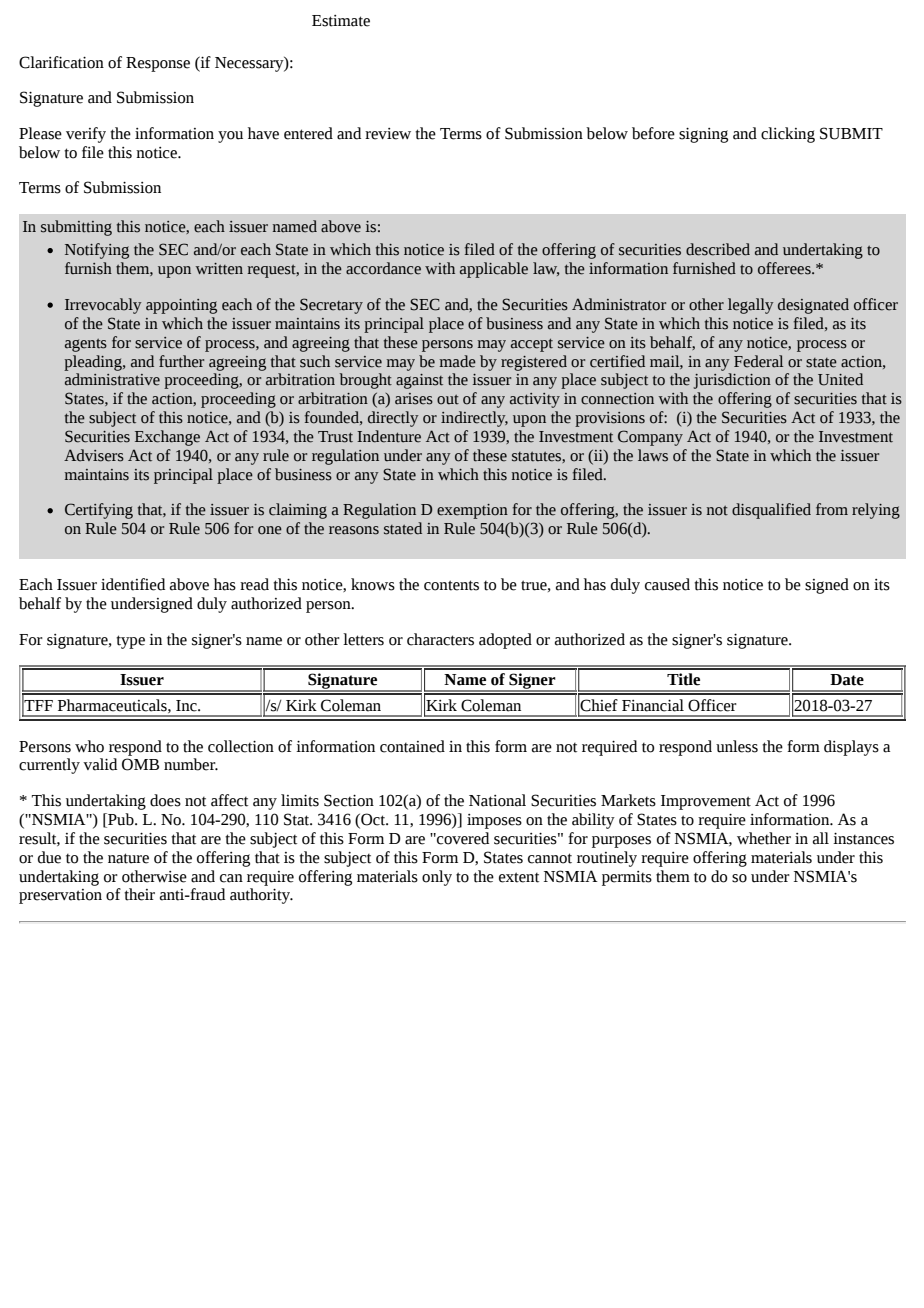 This page has height=1308, width=924. Describe the element at coordinates (437, 878) in the page. I see `only` at that location.
